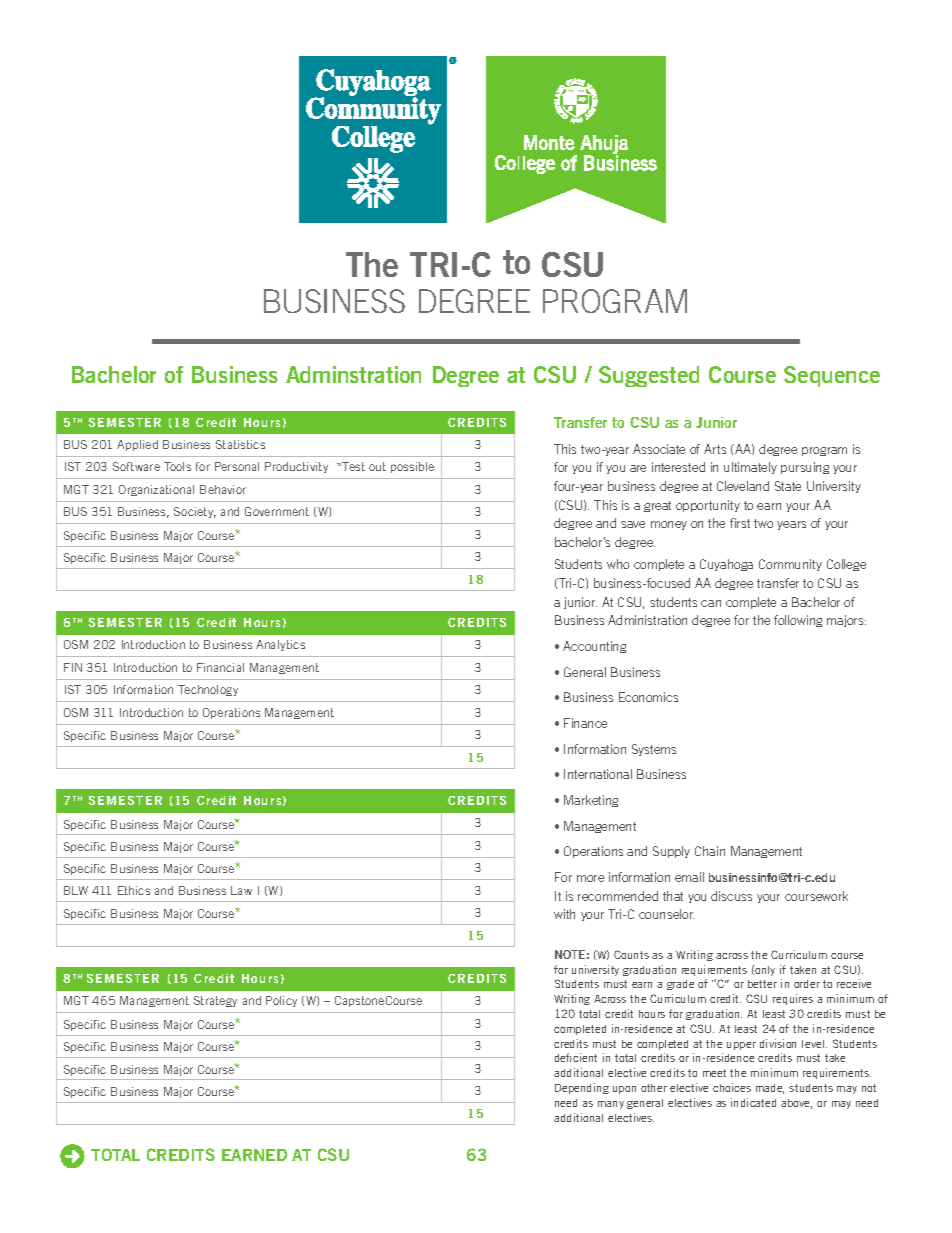 This screenshot has height=1233, width=952. I want to click on discuss, so click(731, 896).
